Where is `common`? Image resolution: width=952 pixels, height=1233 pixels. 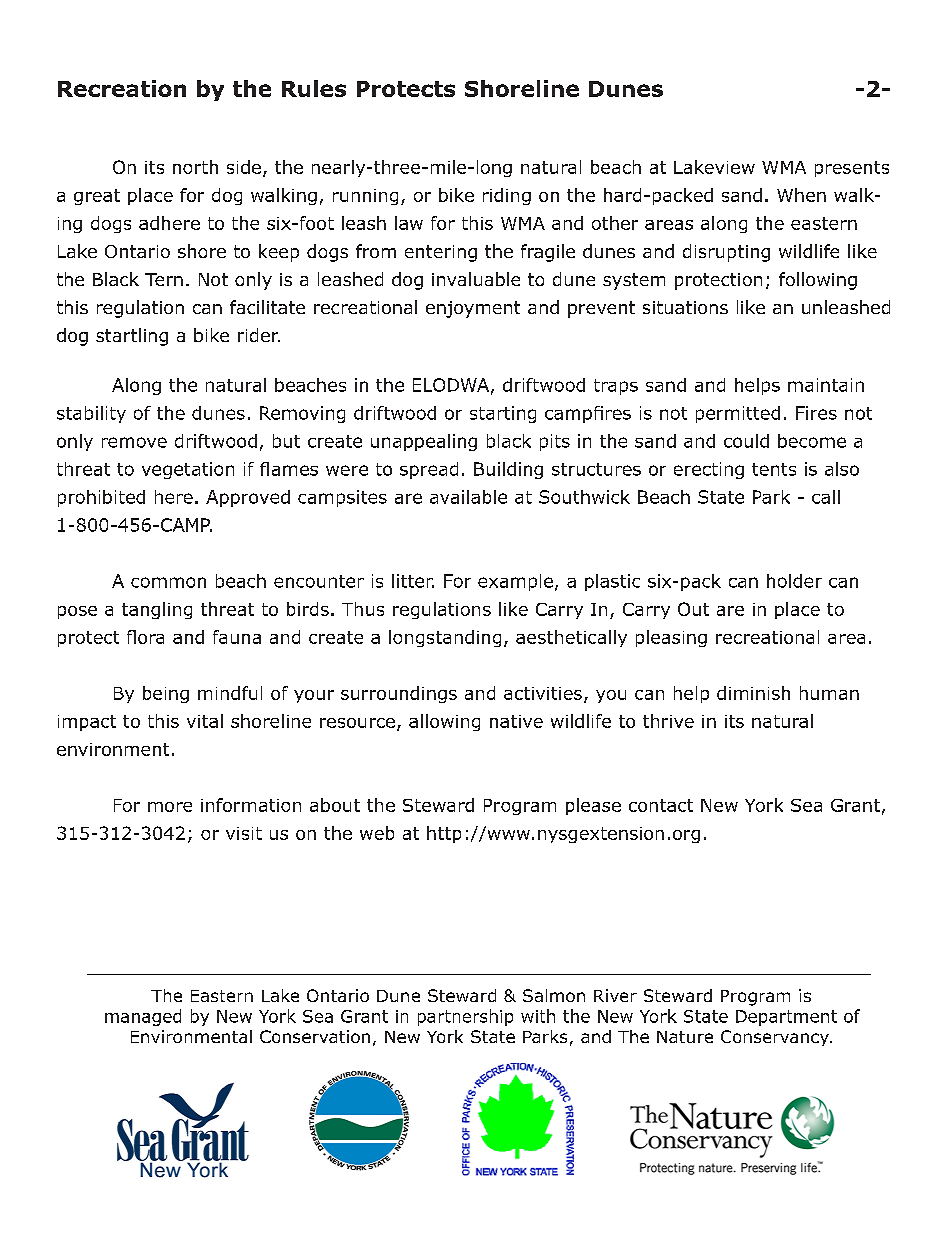 common is located at coordinates (168, 582).
